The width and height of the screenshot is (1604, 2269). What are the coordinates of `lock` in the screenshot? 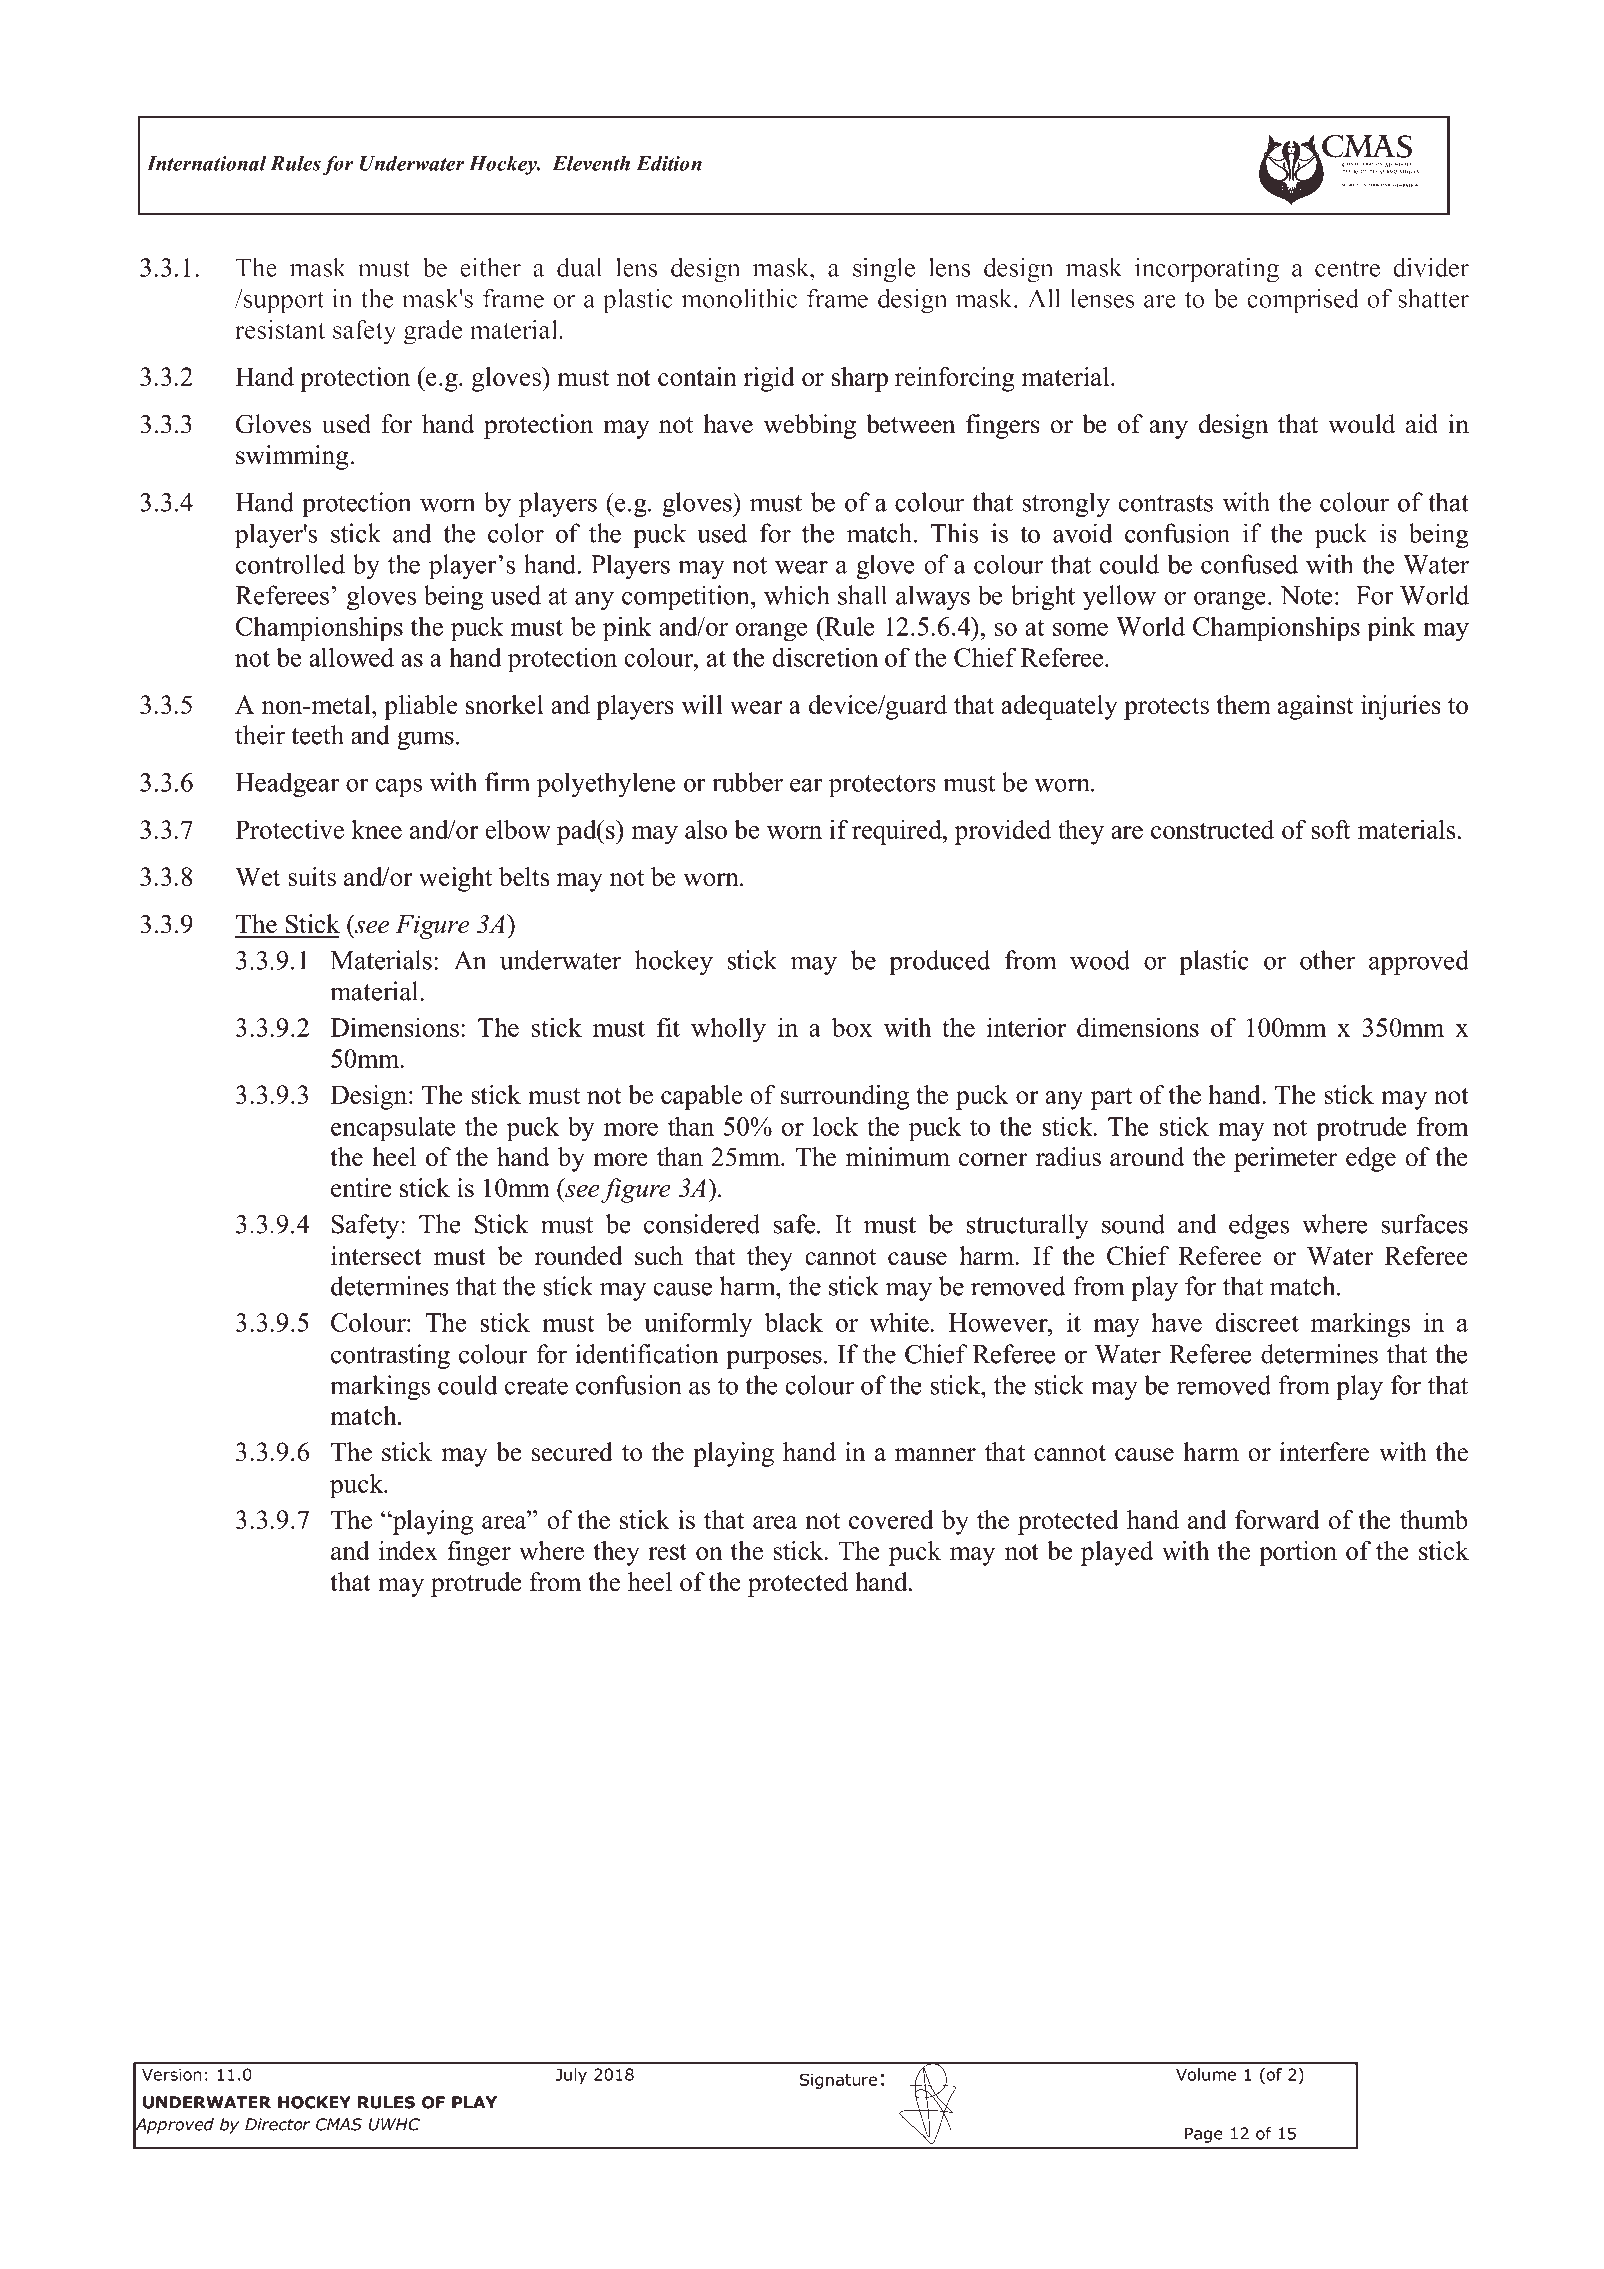 It's located at (836, 1126).
